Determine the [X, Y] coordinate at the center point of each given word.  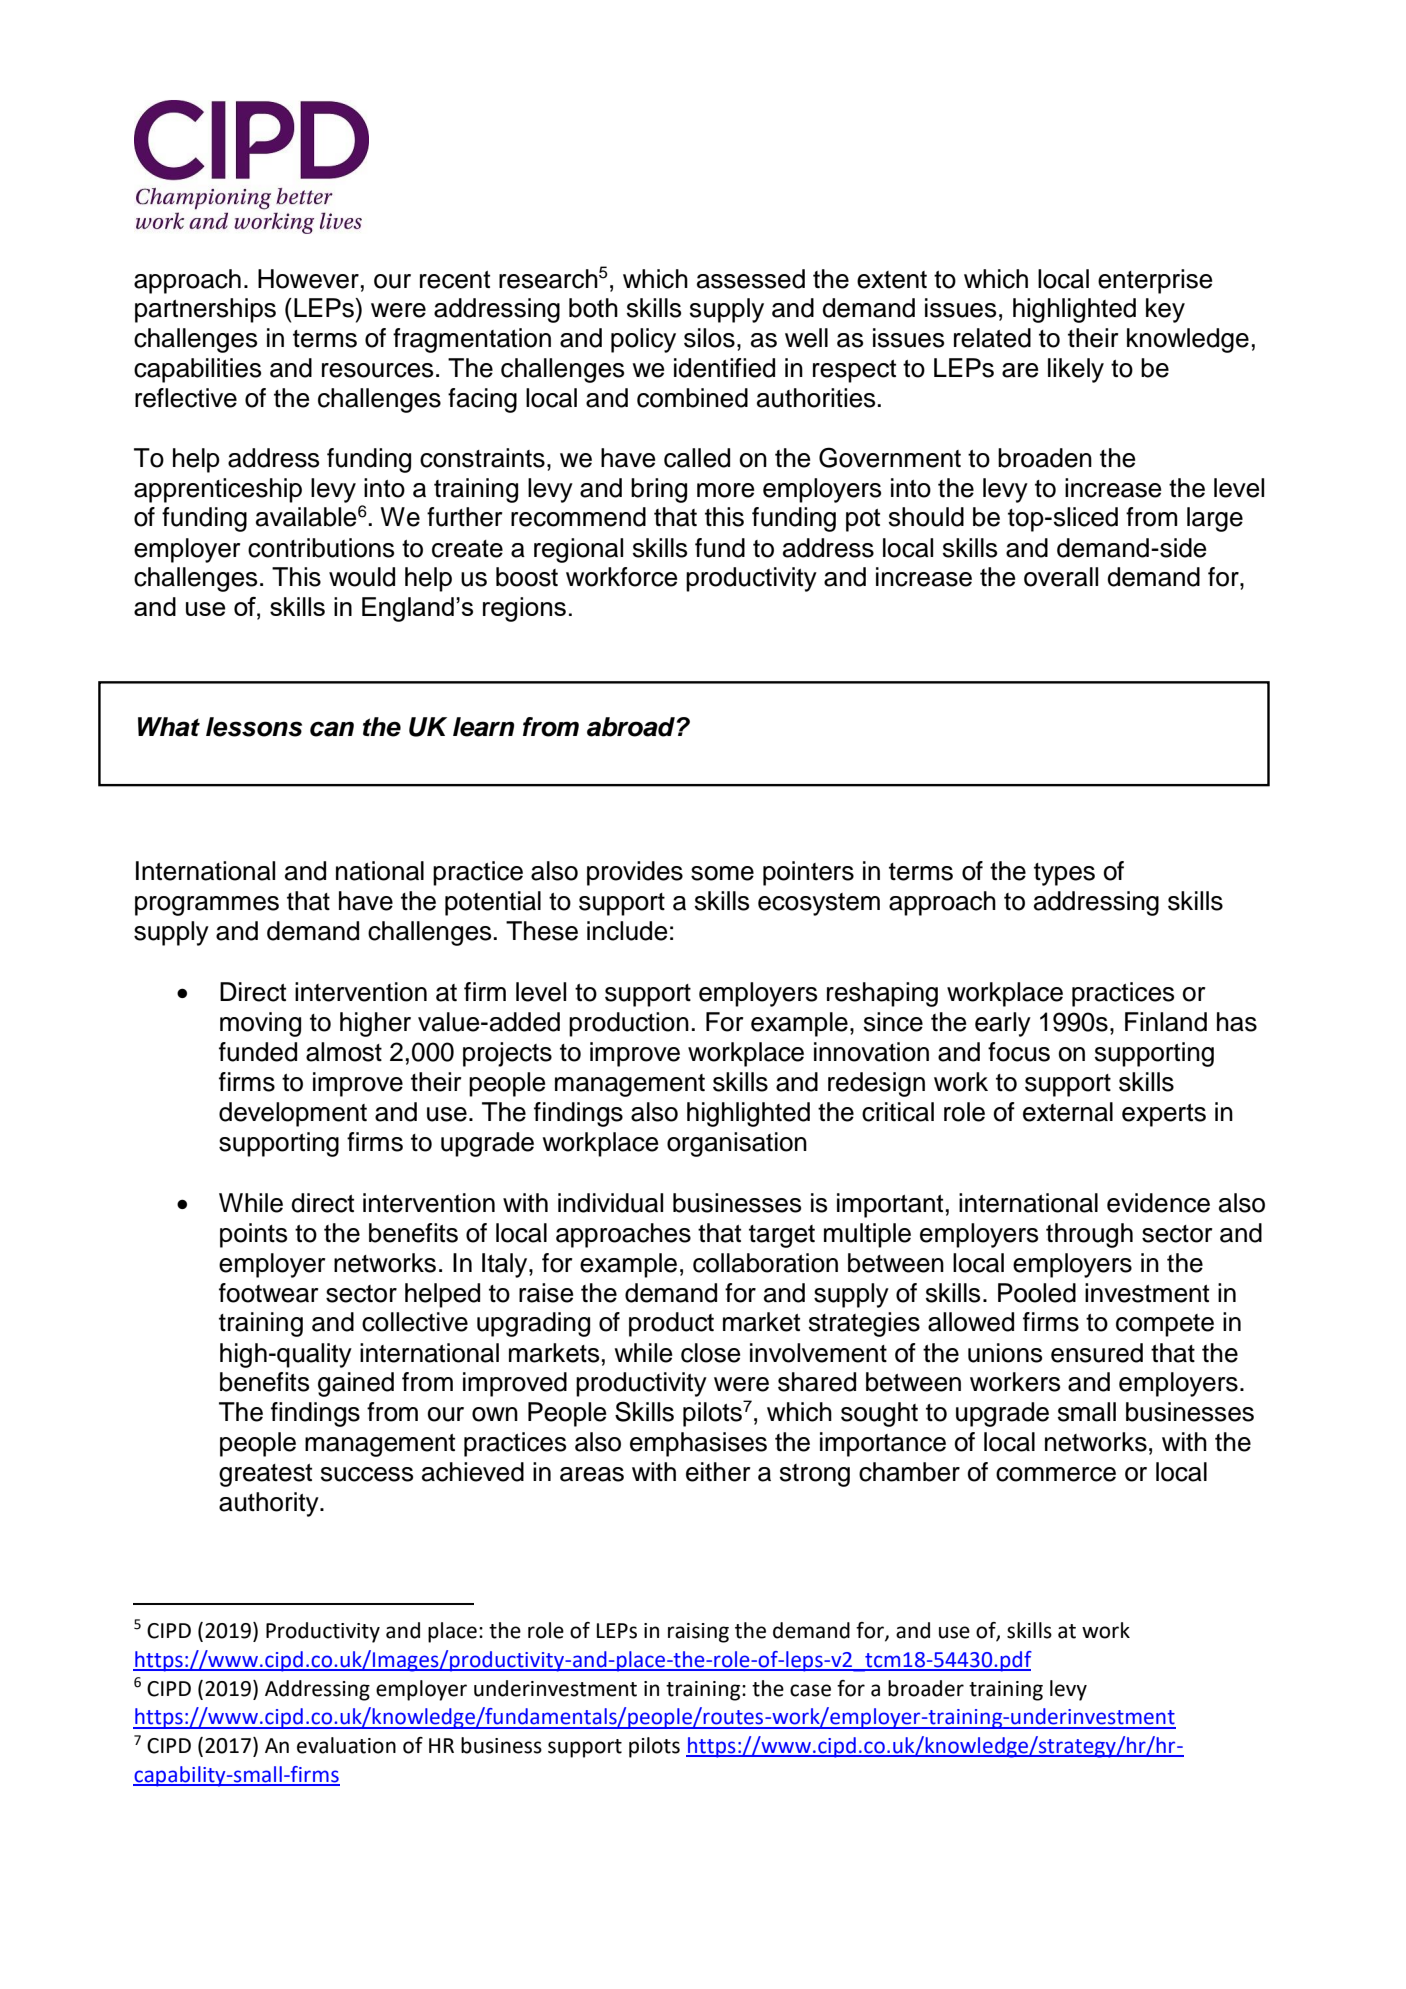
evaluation [346, 1745]
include [627, 931]
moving [260, 1024]
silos [709, 338]
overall [1061, 577]
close [710, 1353]
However [308, 279]
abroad [632, 727]
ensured [1097, 1353]
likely [1076, 370]
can [332, 729]
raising [698, 1633]
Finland [1166, 1022]
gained [356, 1384]
